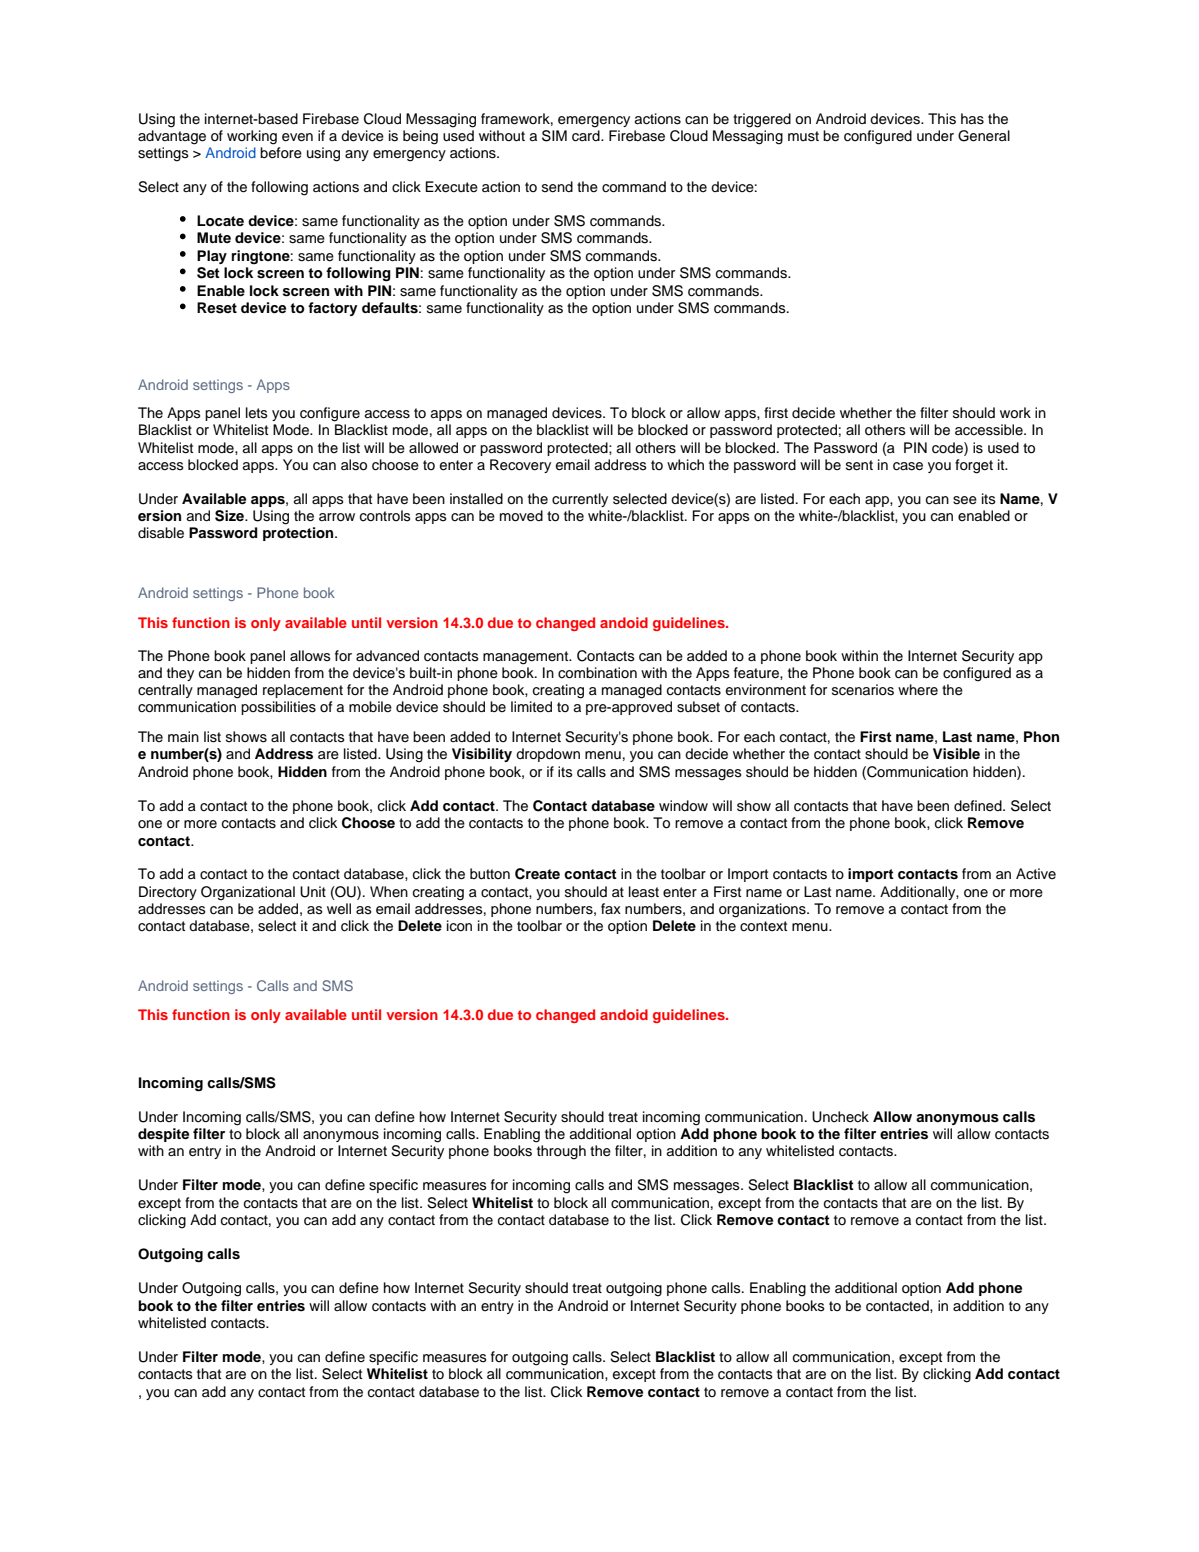  I want to click on card, so click(587, 136).
